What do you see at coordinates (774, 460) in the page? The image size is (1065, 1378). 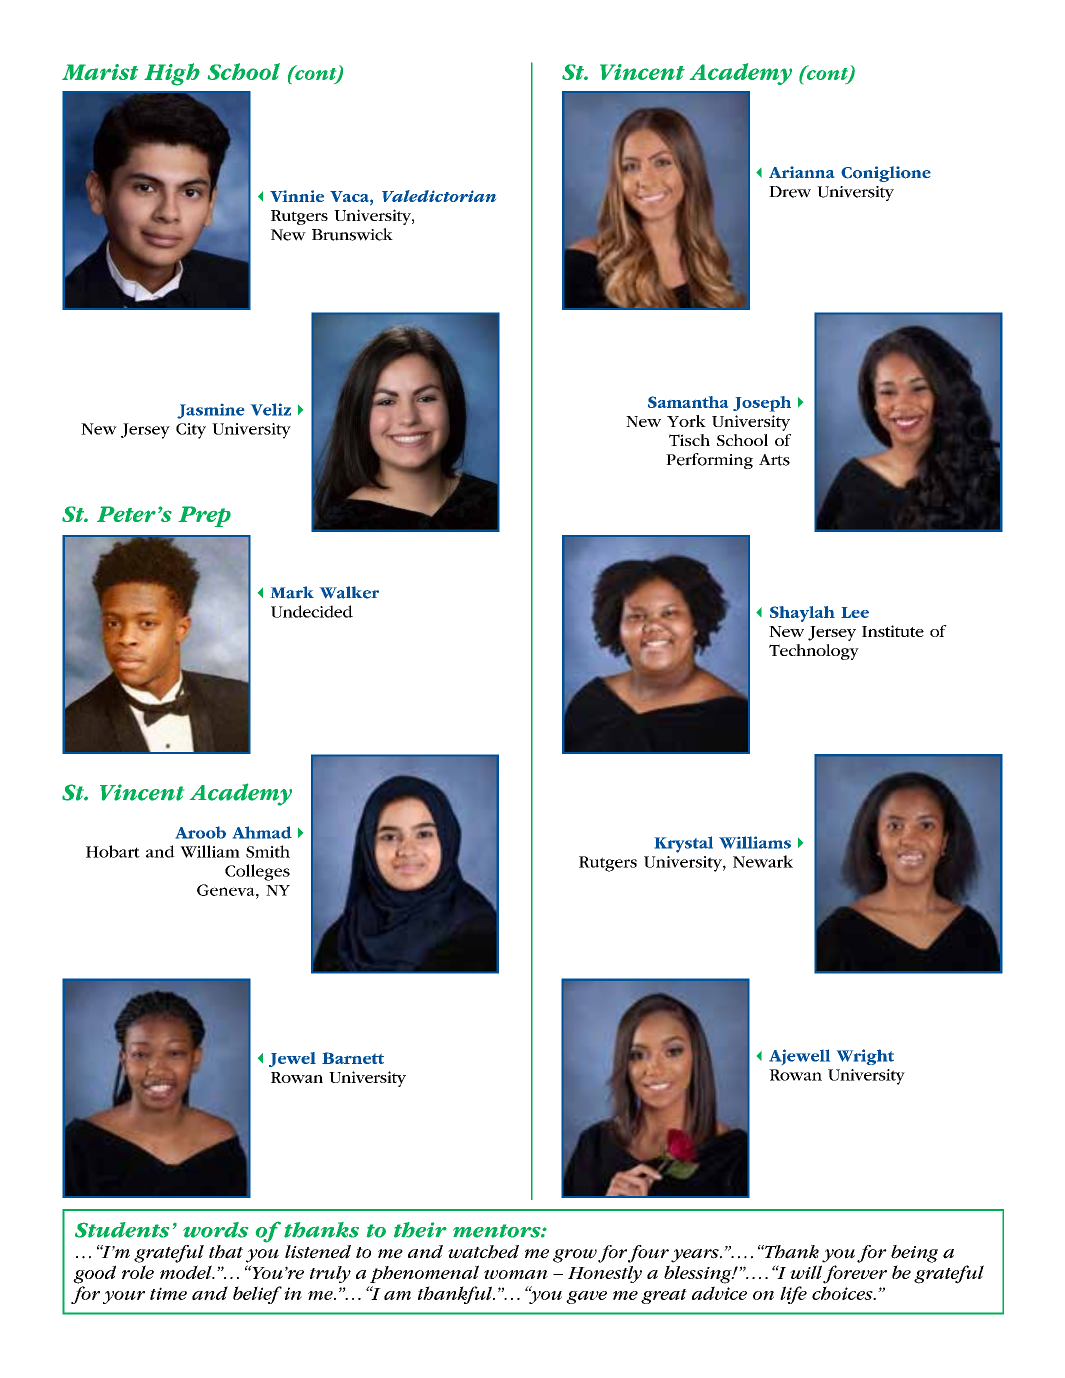 I see `Arts` at bounding box center [774, 460].
